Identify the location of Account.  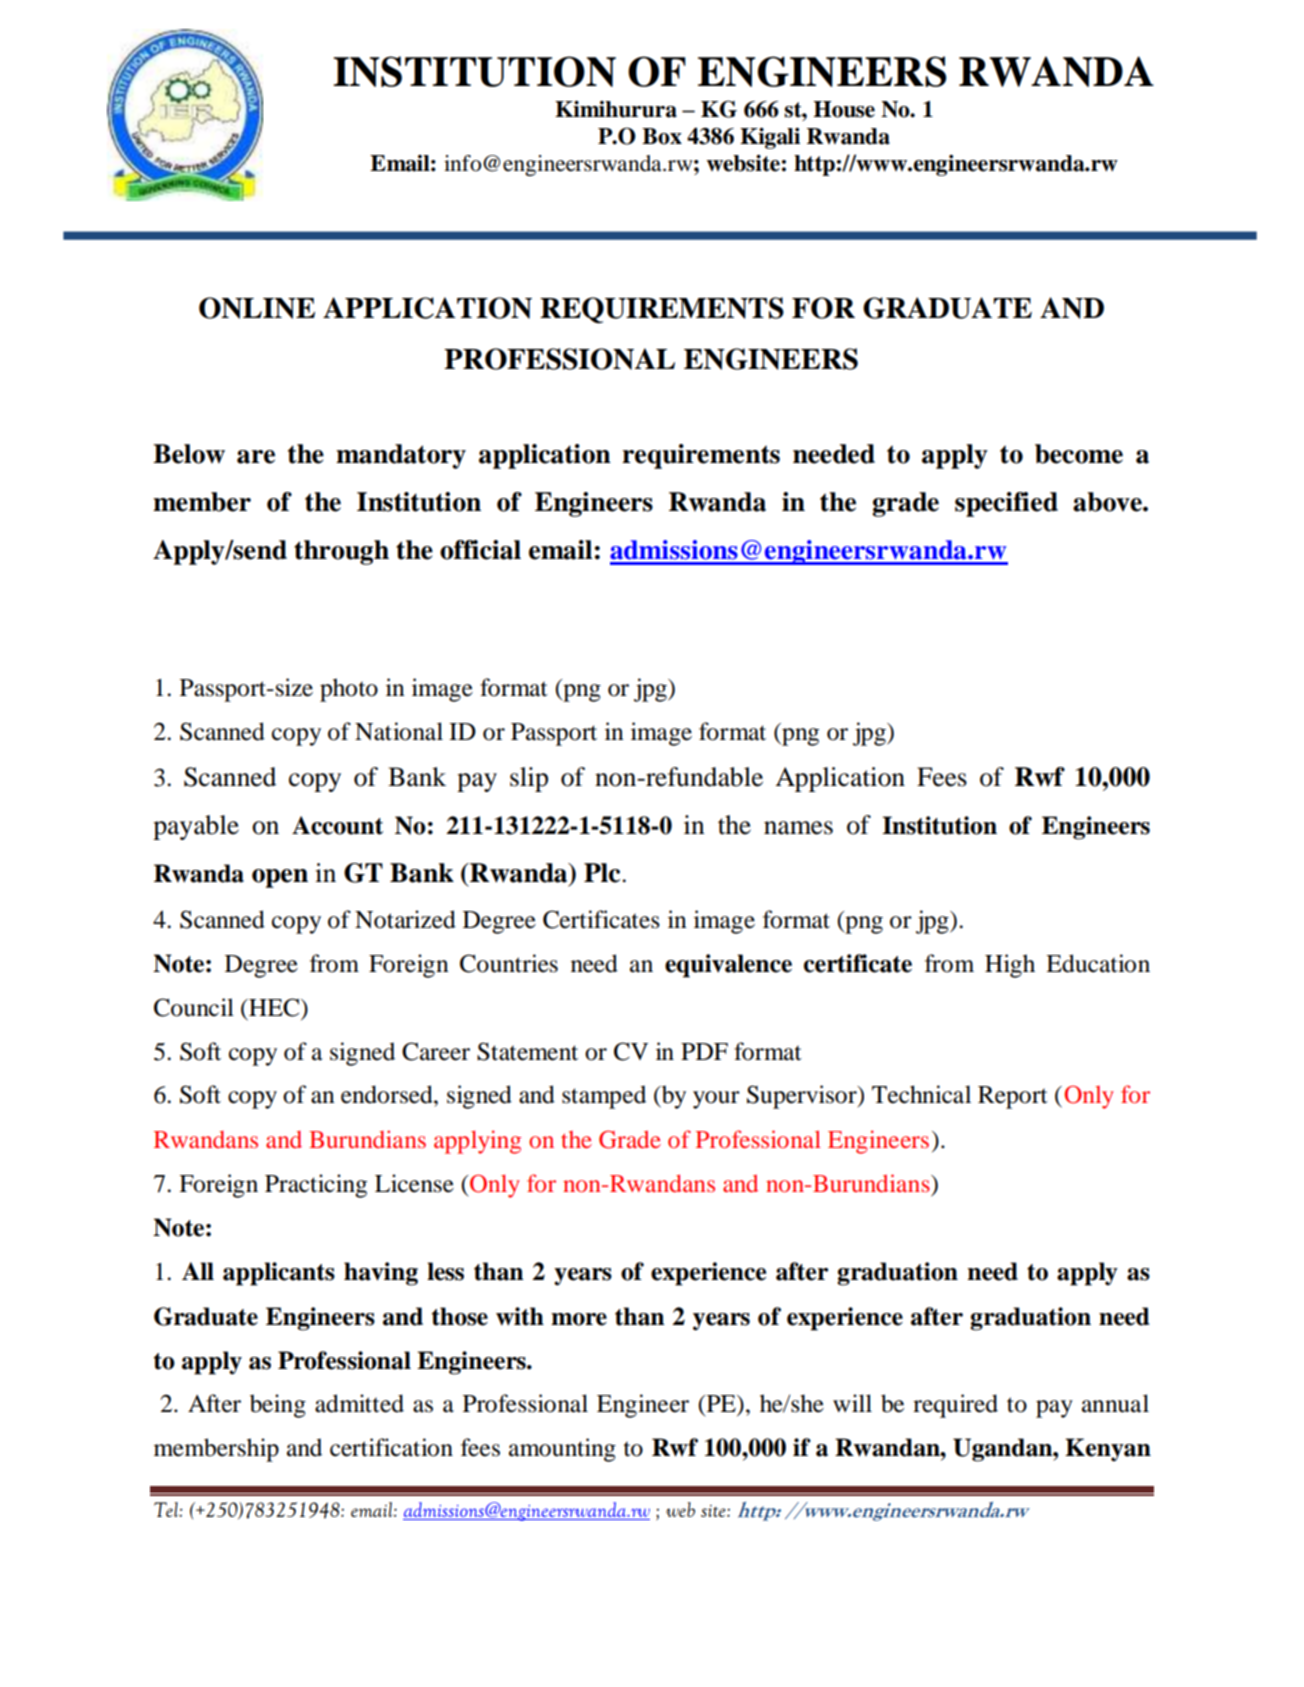
(337, 825).
